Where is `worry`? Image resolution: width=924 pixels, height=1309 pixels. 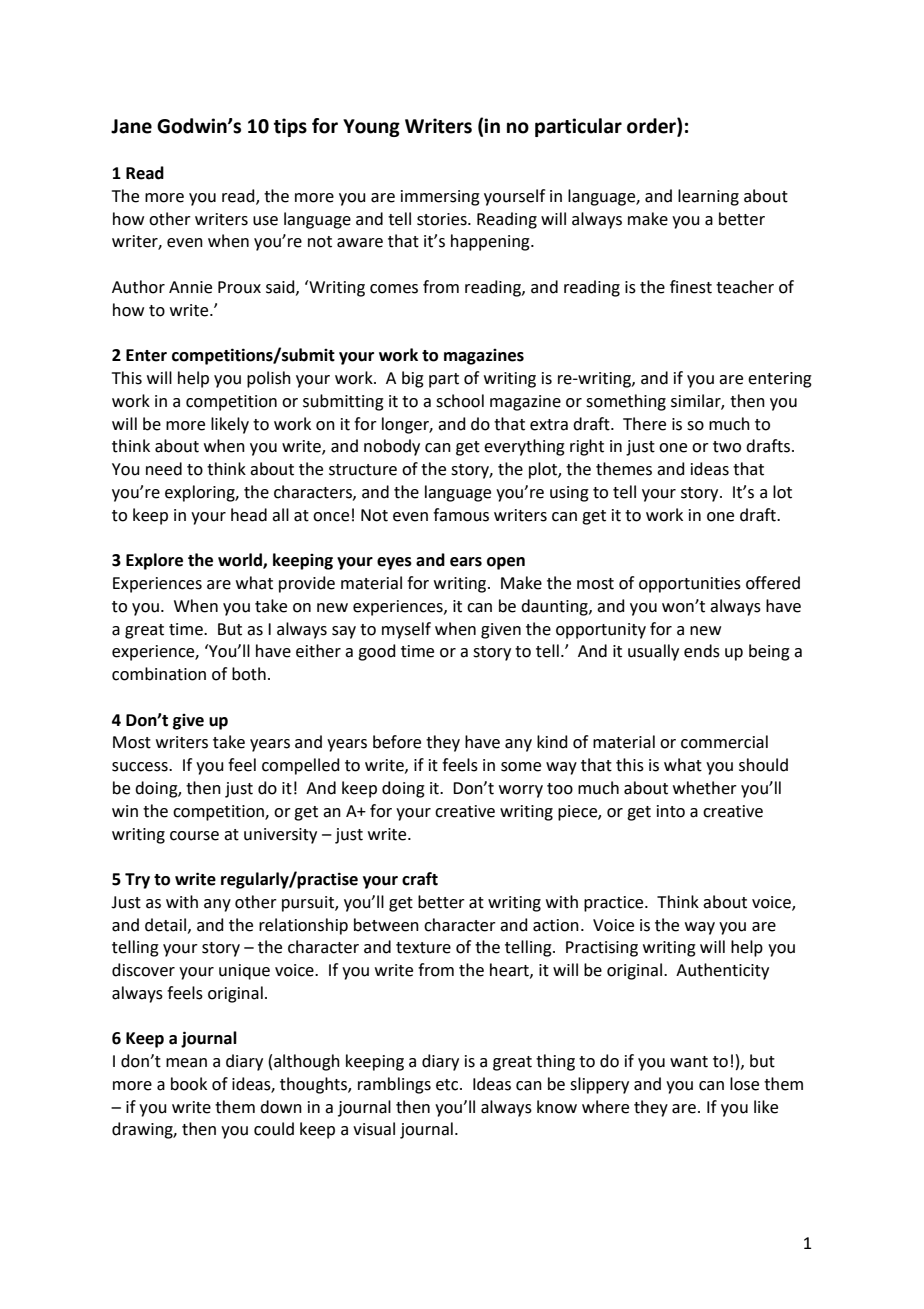 worry is located at coordinates (521, 791).
